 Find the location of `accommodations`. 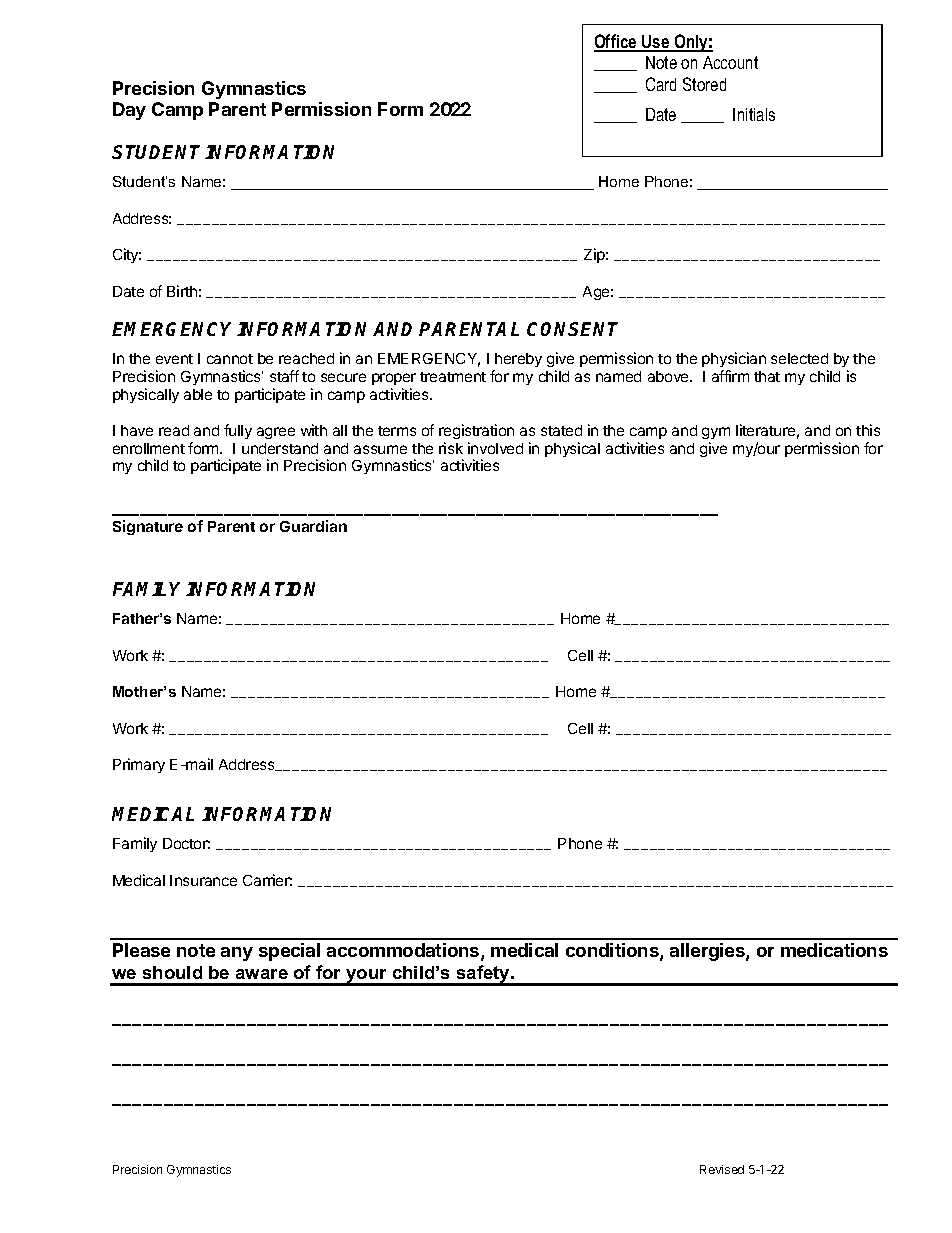

accommodations is located at coordinates (404, 951).
